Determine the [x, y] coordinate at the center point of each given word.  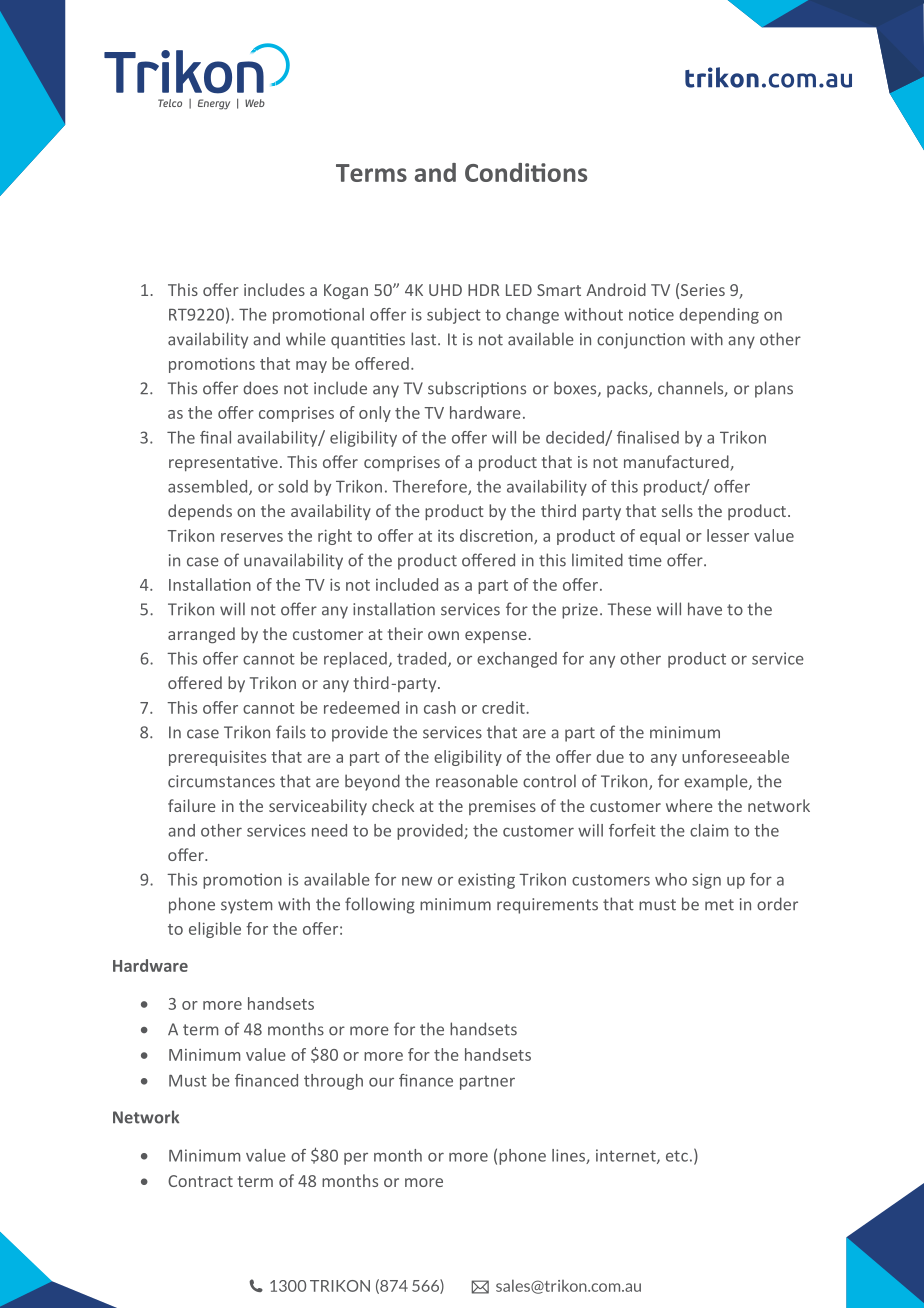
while [306, 339]
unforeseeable [735, 756]
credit [504, 707]
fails [291, 732]
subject [454, 316]
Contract [200, 1181]
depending [719, 316]
